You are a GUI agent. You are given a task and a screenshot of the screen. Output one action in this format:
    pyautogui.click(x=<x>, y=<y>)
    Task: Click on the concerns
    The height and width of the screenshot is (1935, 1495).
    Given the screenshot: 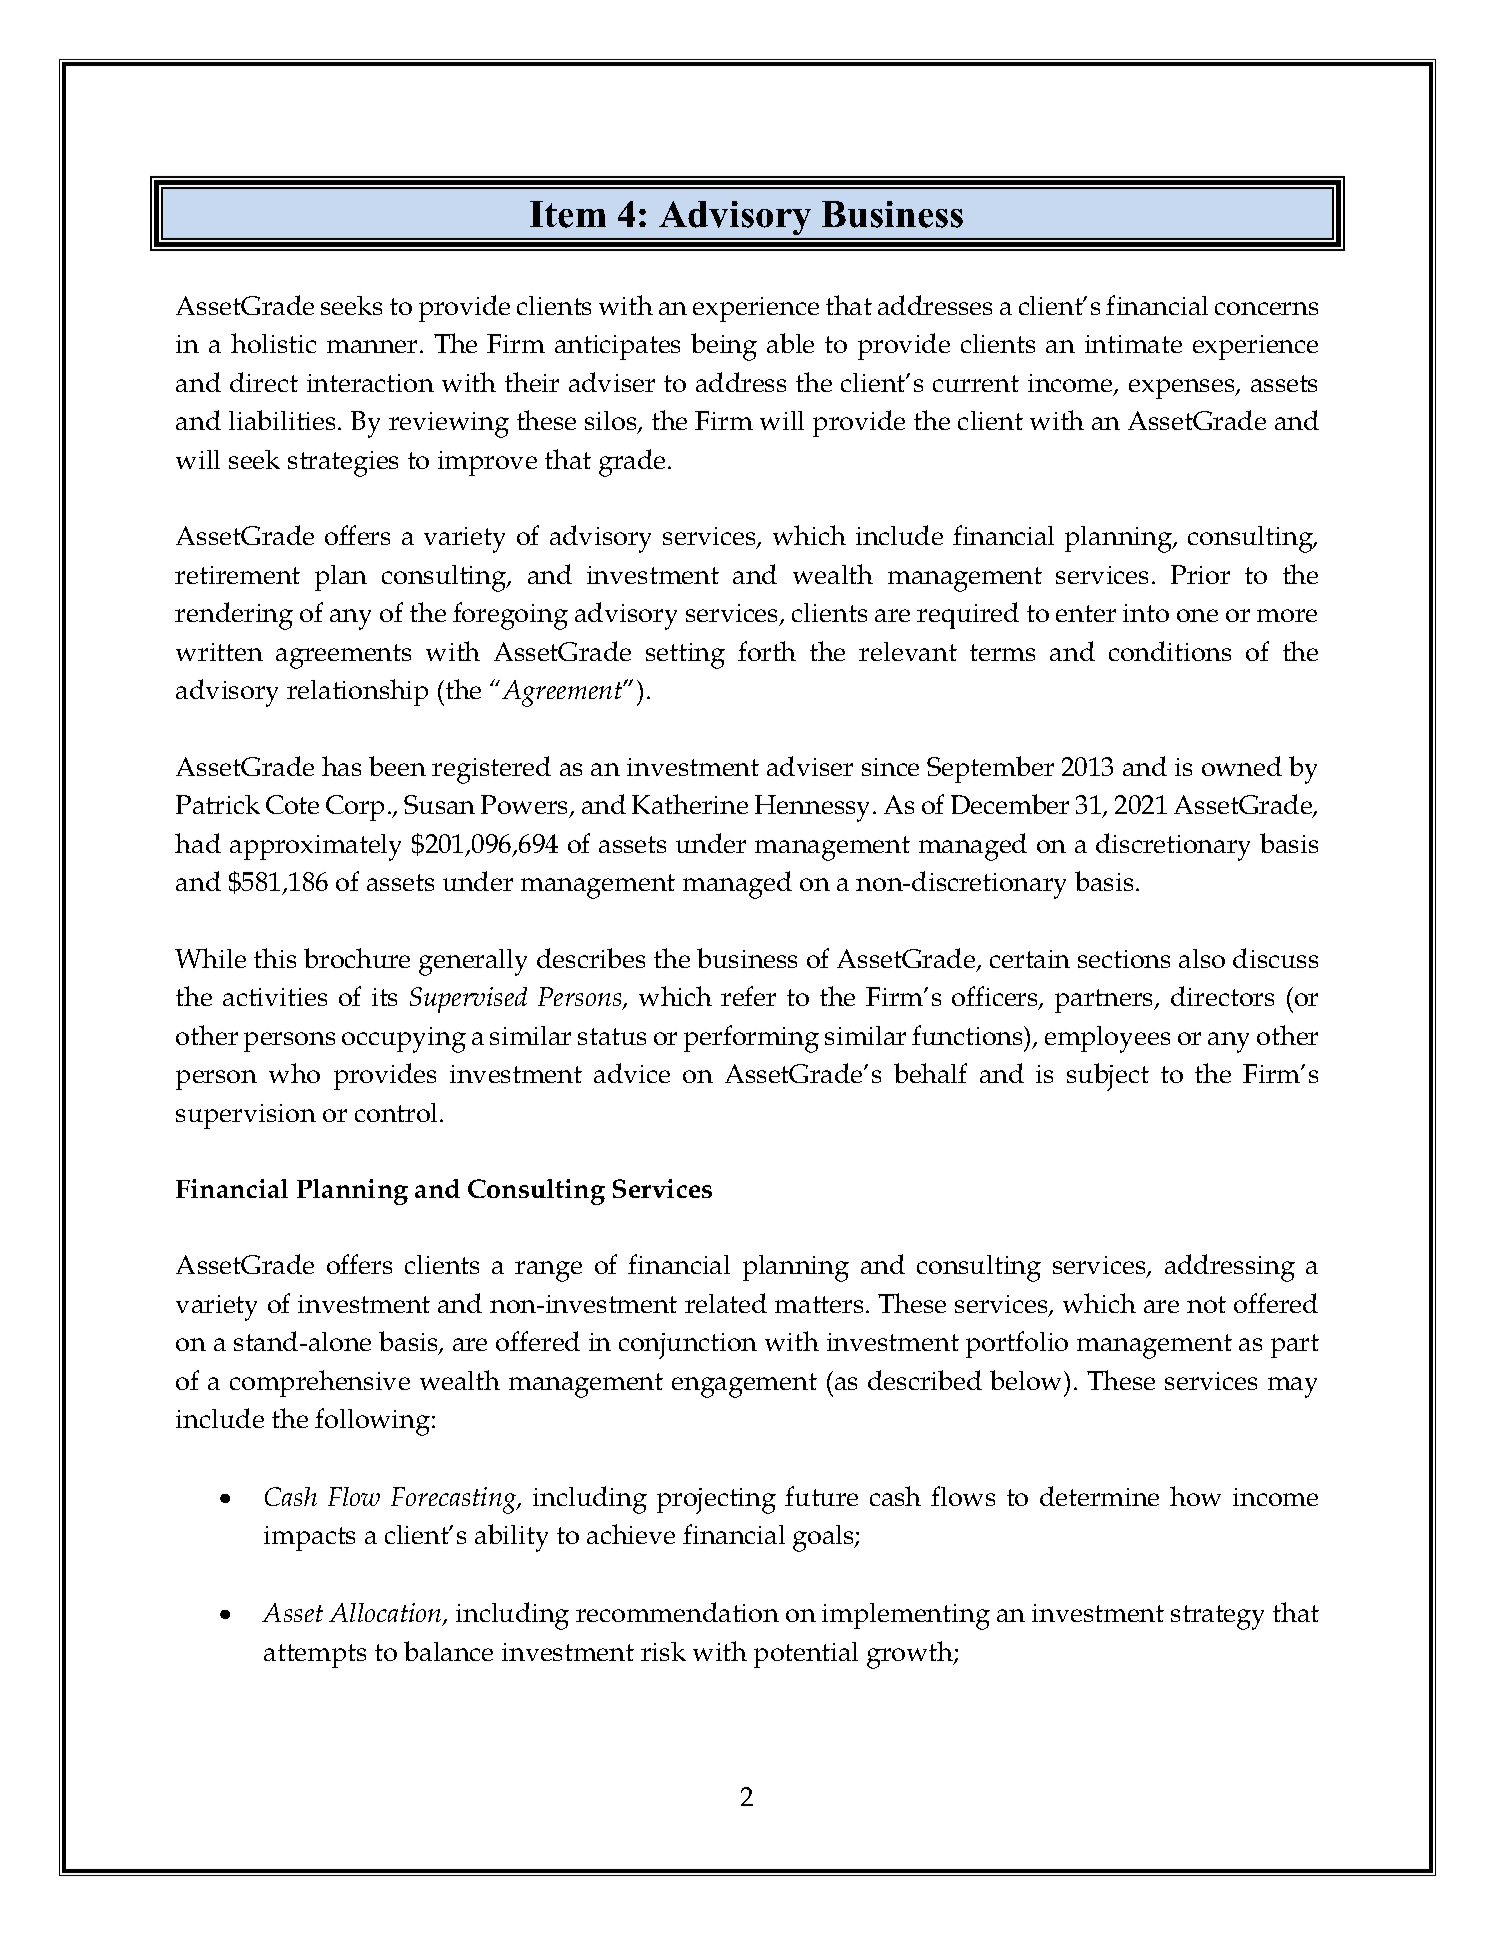 What is the action you would take?
    pyautogui.click(x=1266, y=308)
